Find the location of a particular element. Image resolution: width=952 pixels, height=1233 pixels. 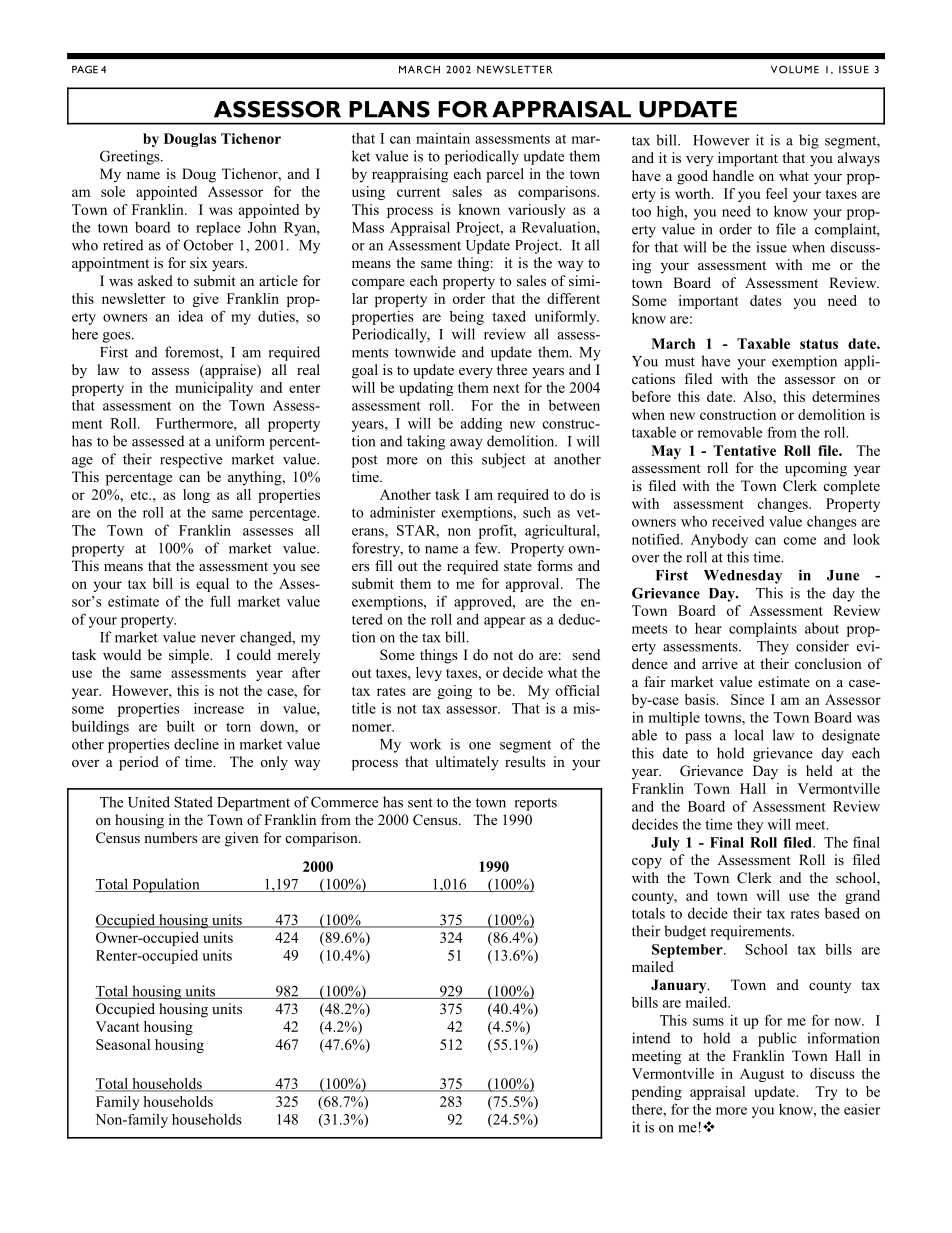

Seasonal is located at coordinates (123, 1044).
